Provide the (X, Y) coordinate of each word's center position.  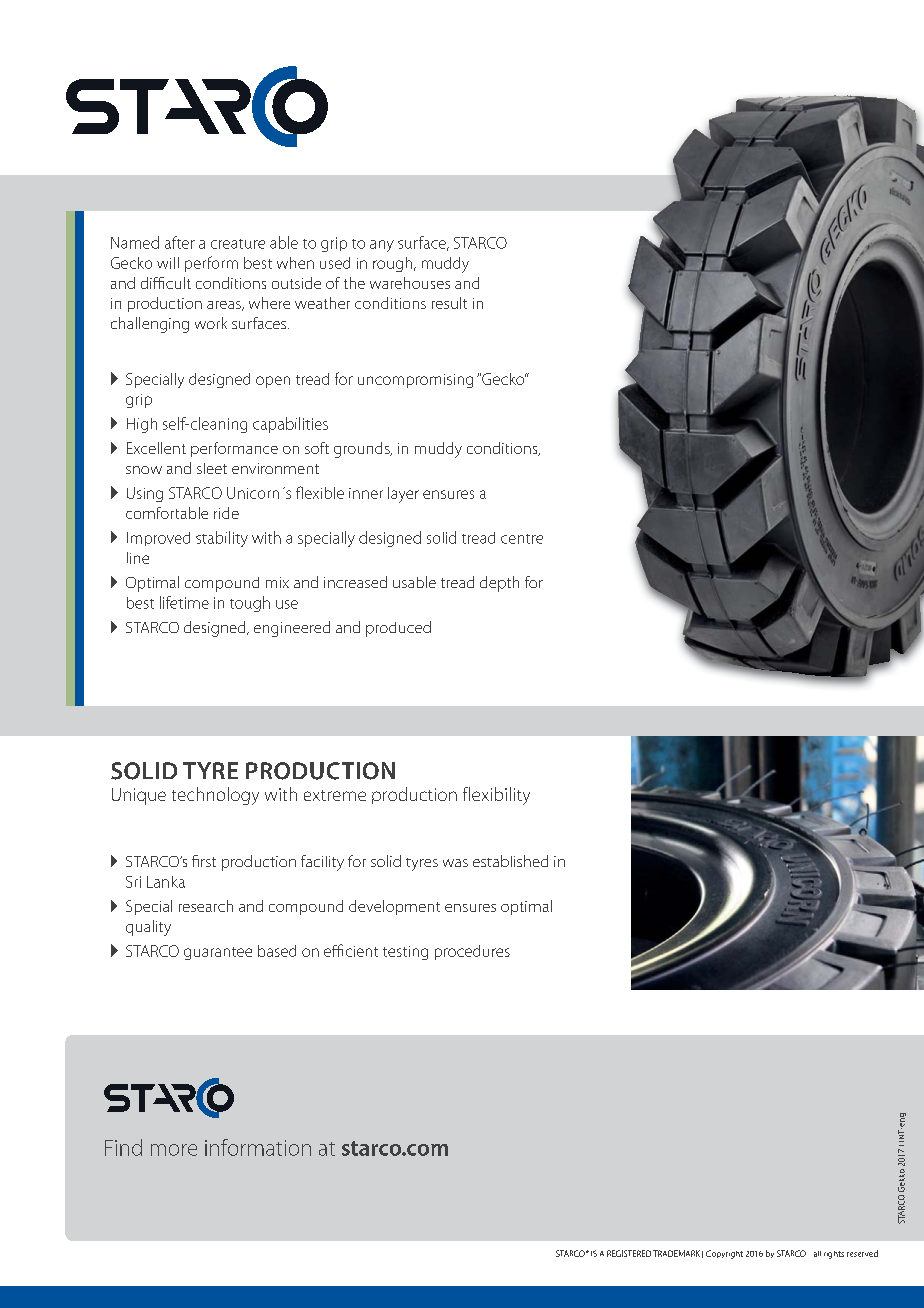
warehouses (410, 283)
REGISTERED (629, 1253)
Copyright (724, 1254)
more (174, 1150)
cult (178, 283)
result (449, 303)
